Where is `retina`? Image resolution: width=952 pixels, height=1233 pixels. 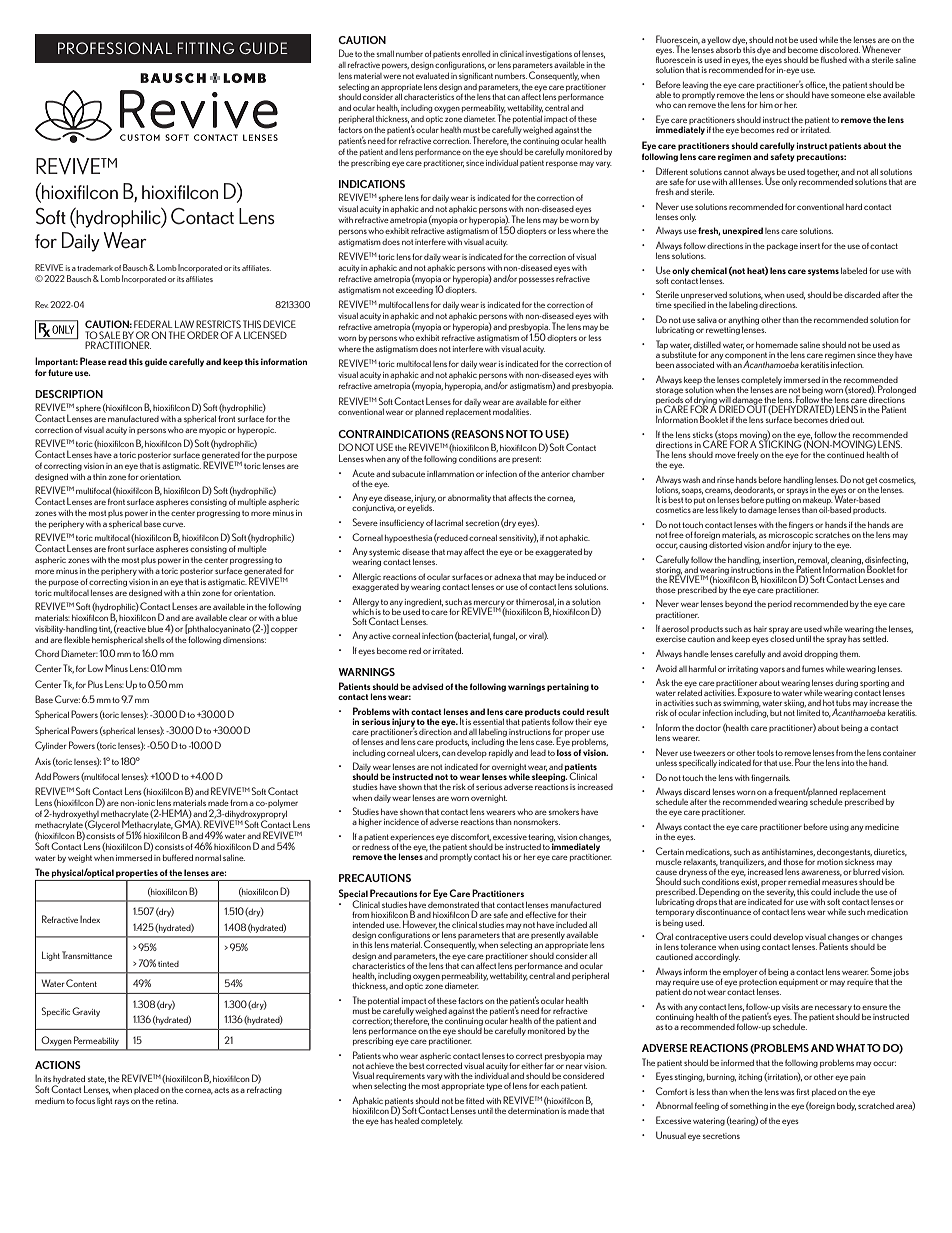
retina is located at coordinates (167, 1101).
